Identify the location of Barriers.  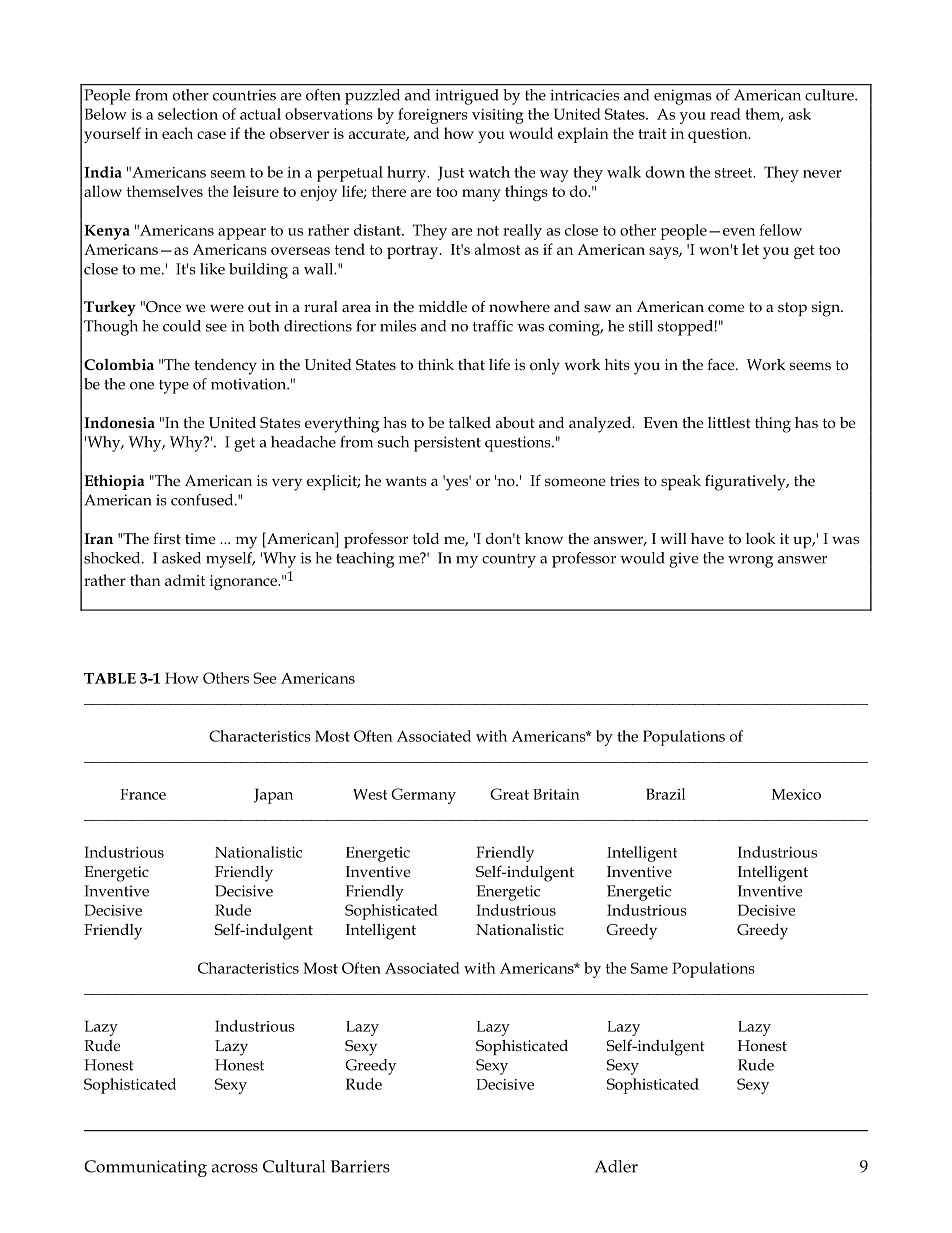
(360, 1166).
